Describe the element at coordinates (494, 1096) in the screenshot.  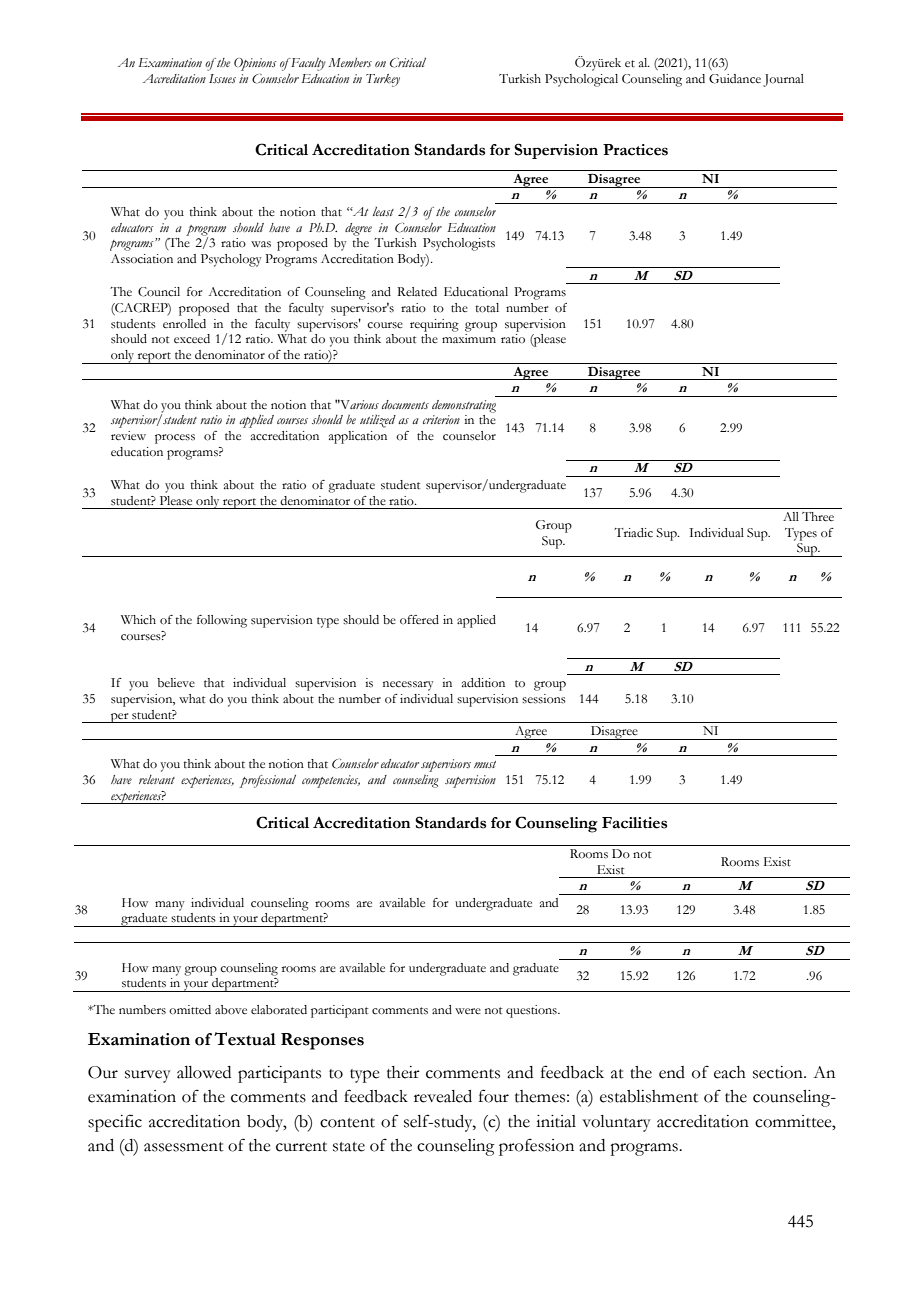
I see `four` at that location.
